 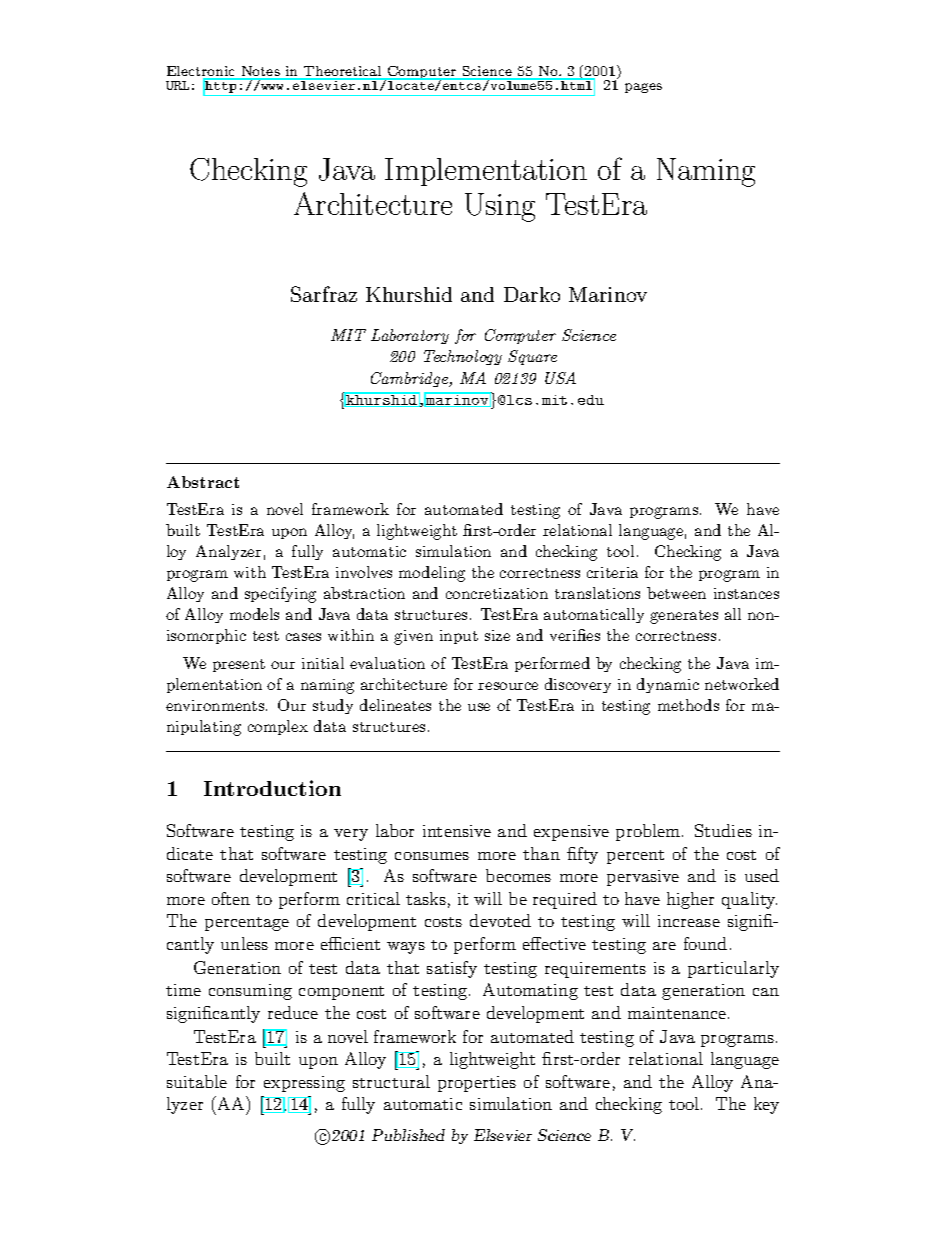 I want to click on key, so click(x=766, y=1105).
